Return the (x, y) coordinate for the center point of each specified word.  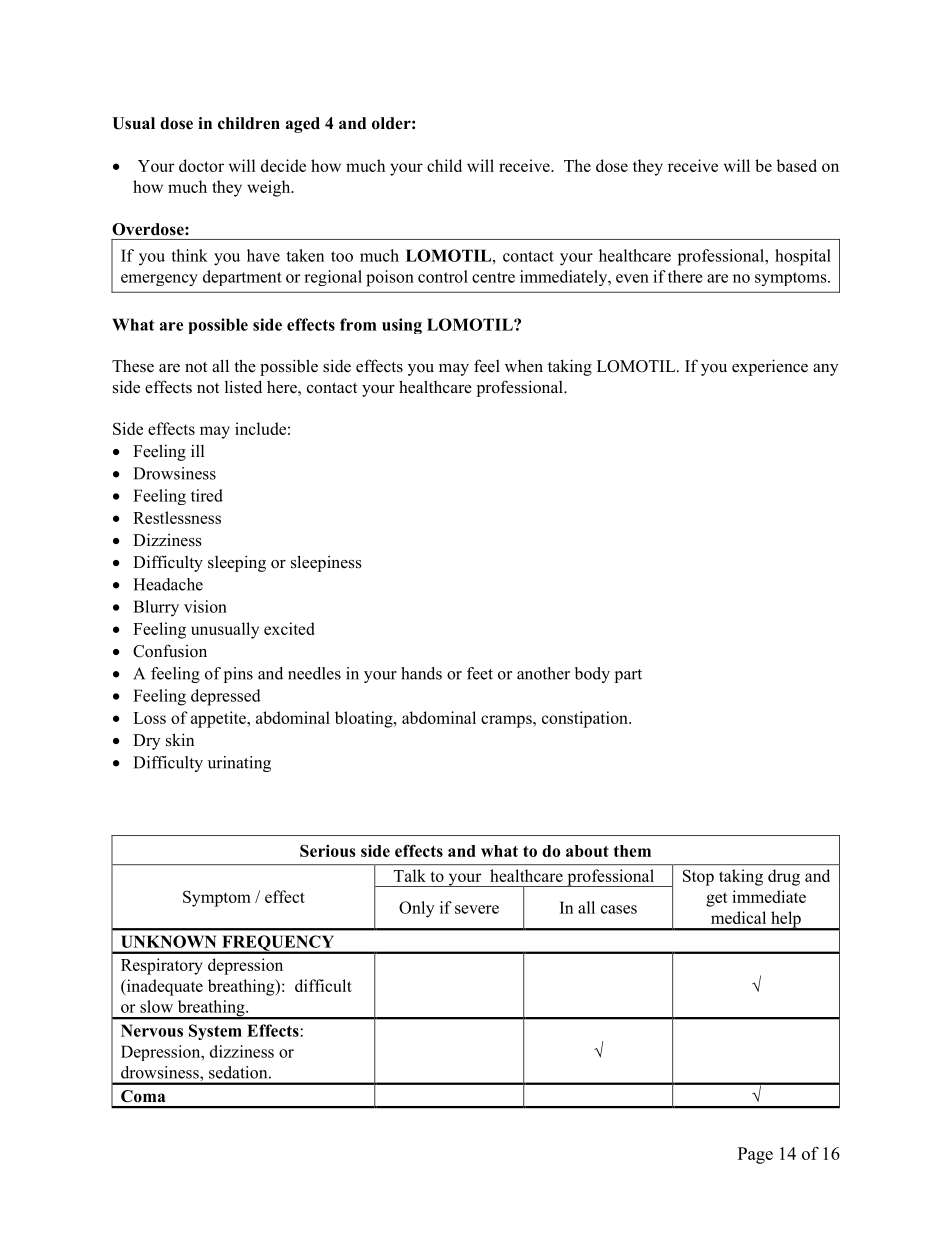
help (786, 920)
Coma (143, 1096)
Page (755, 1155)
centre (493, 277)
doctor (201, 165)
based (796, 165)
